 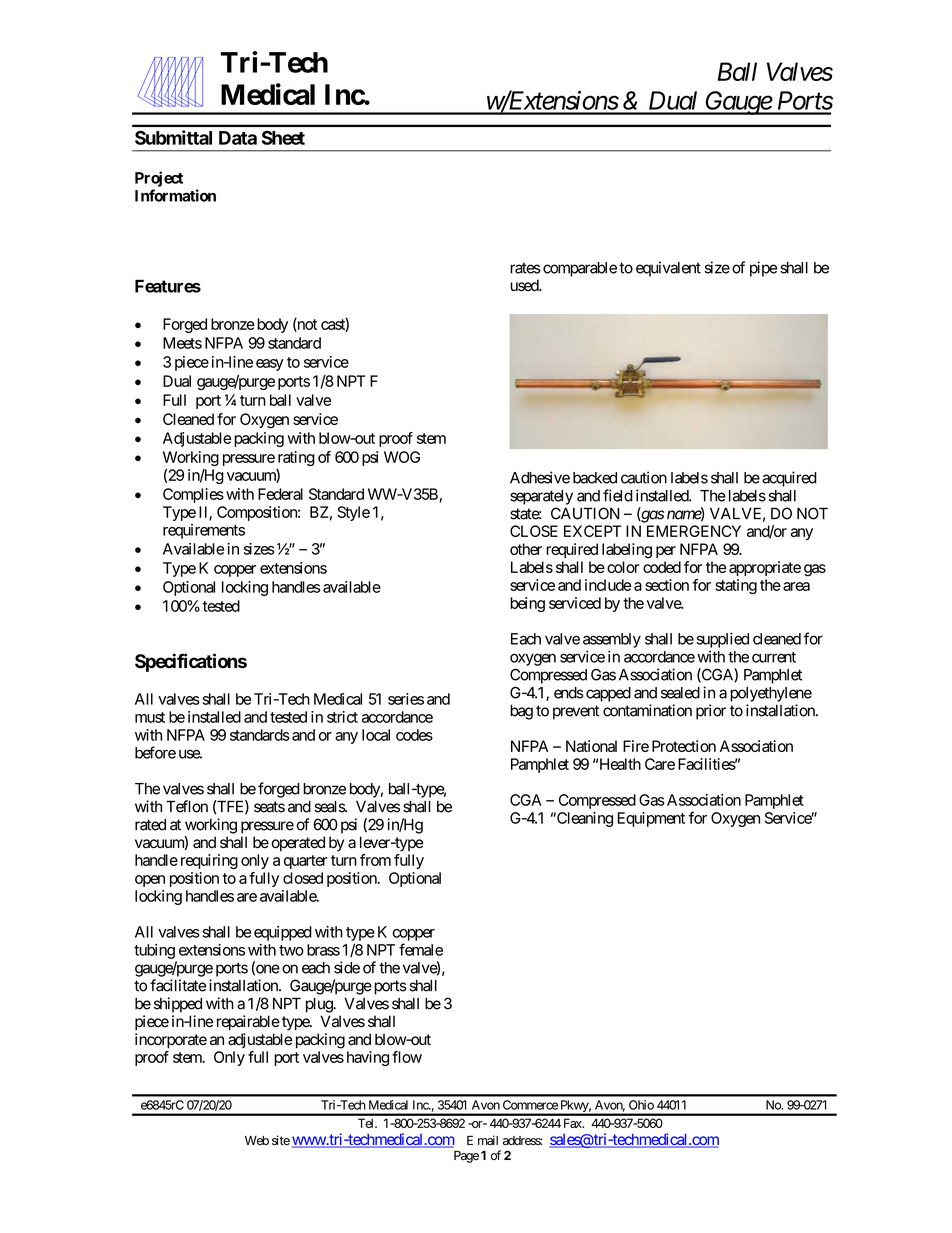 I want to click on being, so click(x=527, y=604).
